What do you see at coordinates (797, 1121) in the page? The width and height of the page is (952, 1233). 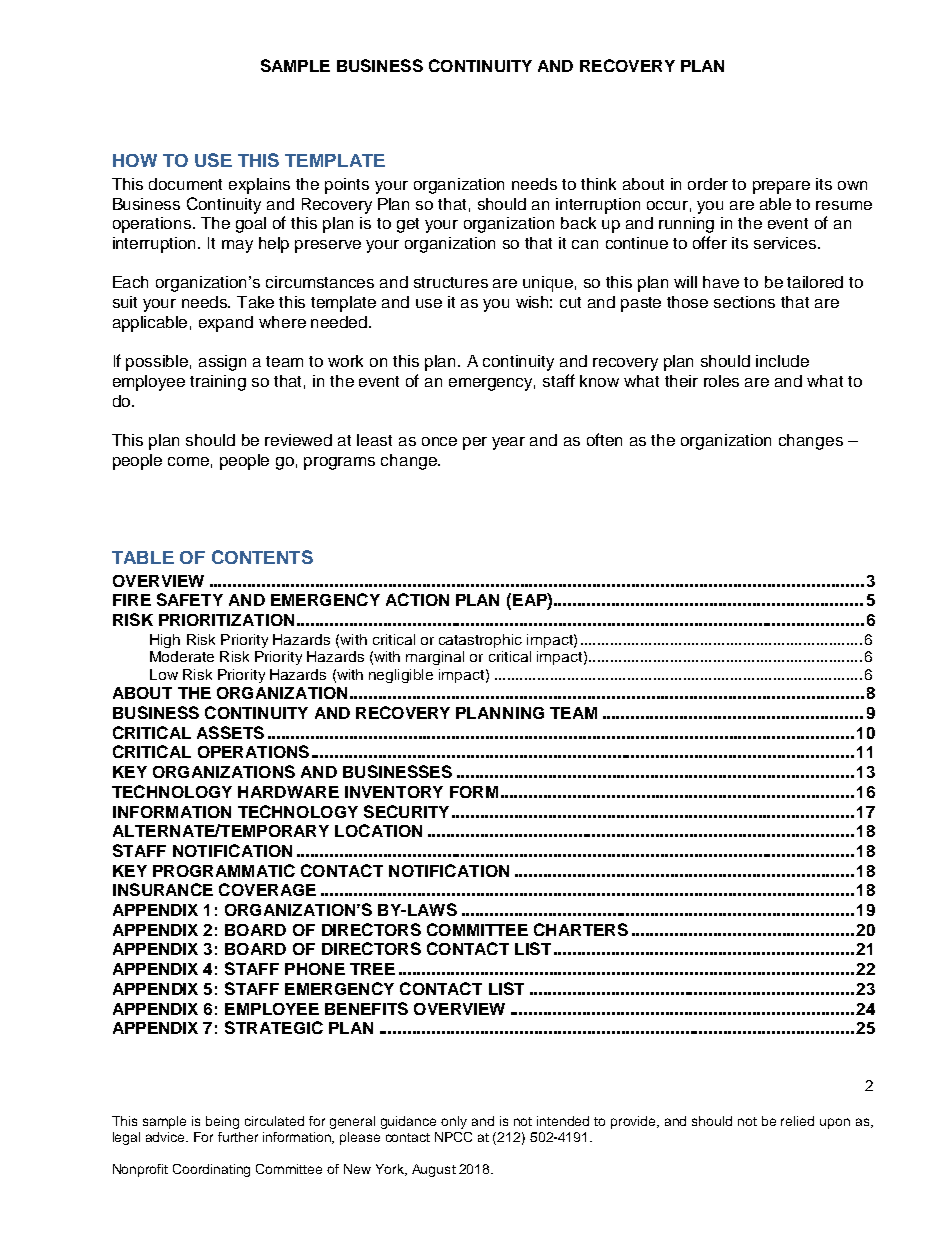 I see `relied` at bounding box center [797, 1121].
